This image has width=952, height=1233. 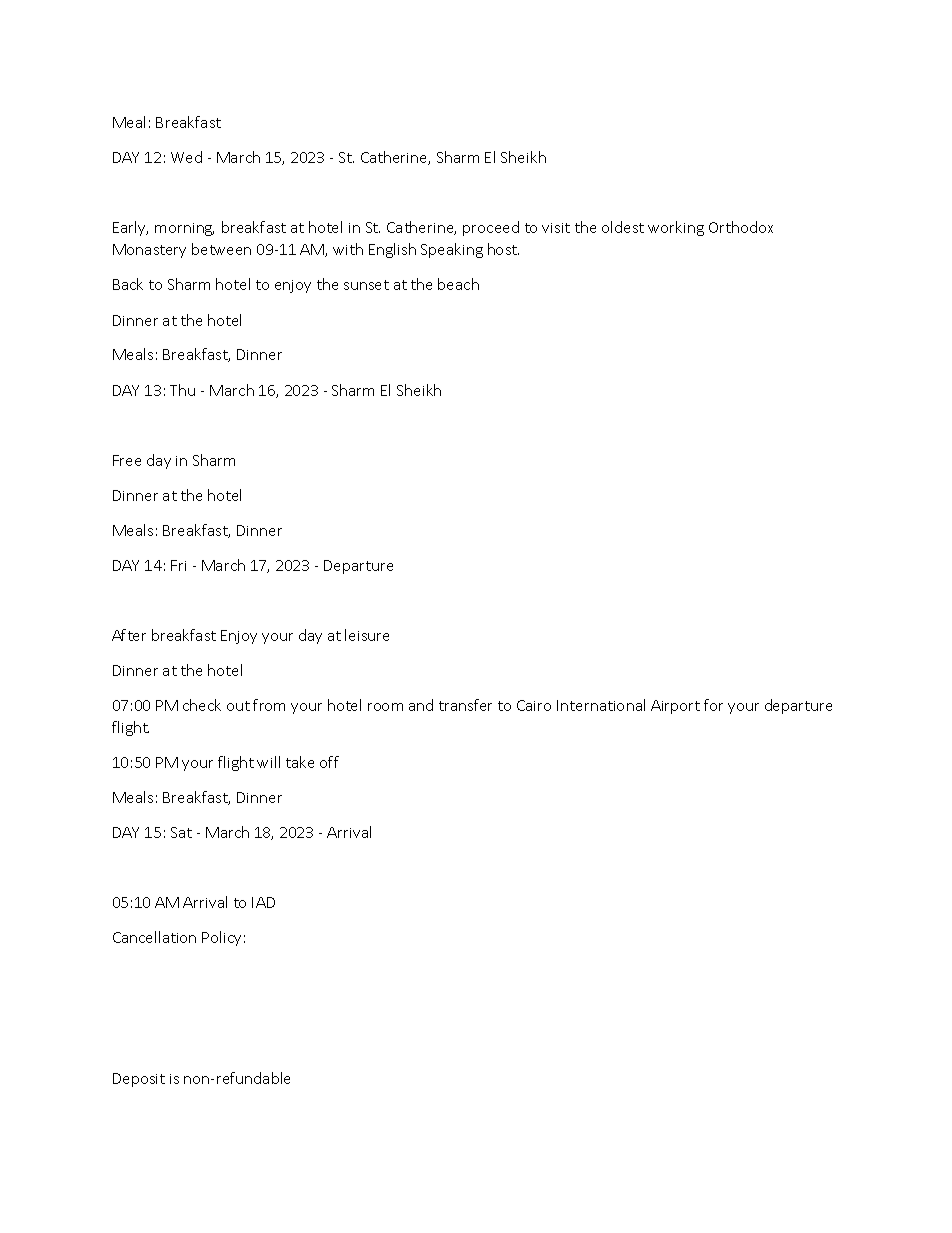 I want to click on working, so click(x=676, y=228).
